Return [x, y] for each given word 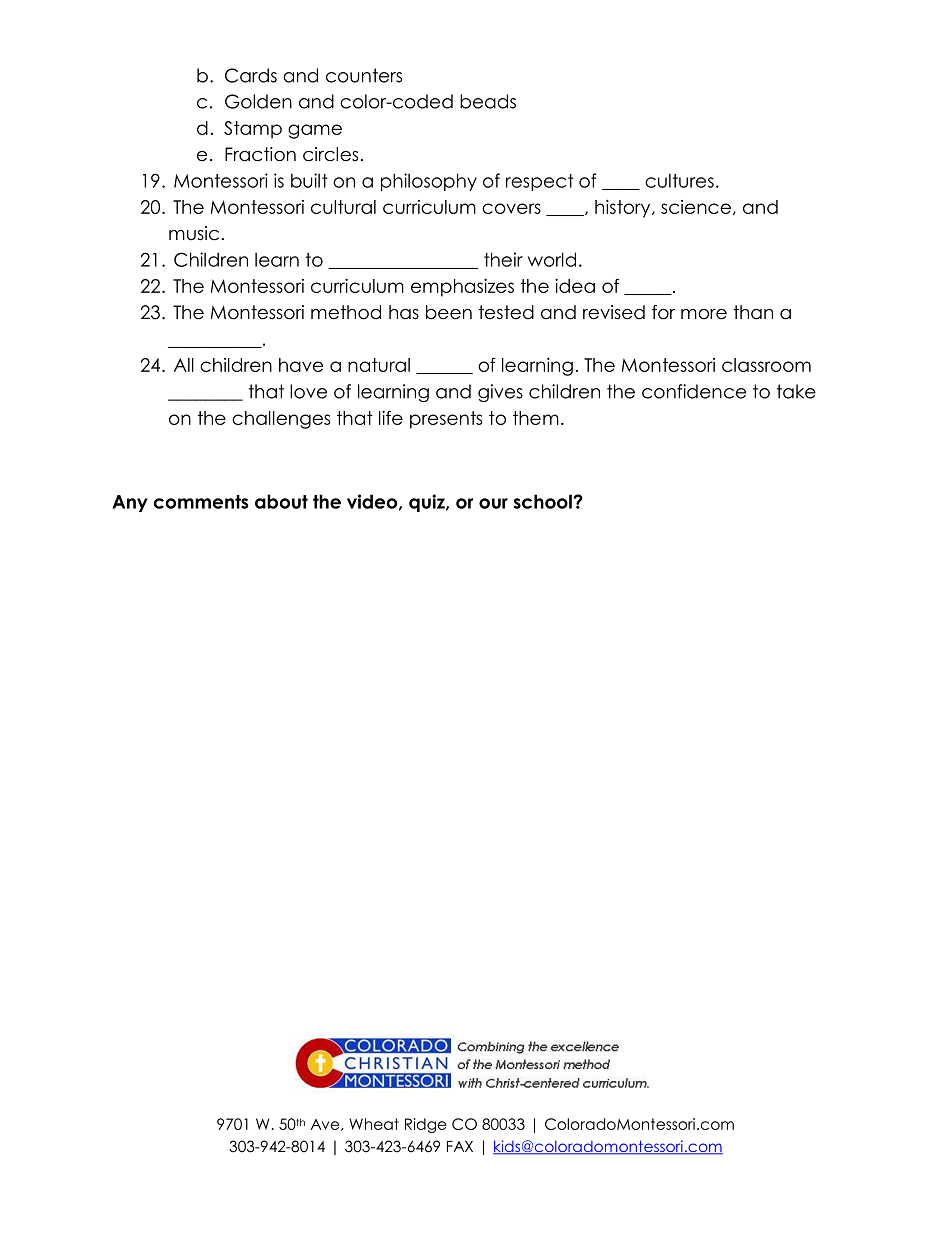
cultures [679, 180]
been [449, 312]
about [281, 501]
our [493, 503]
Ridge [425, 1125]
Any [130, 503]
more [704, 314]
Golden [258, 101]
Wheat [374, 1124]
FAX [460, 1146]
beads [488, 101]
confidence [694, 391]
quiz [428, 503]
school [544, 501]
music [194, 233]
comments [201, 502]
